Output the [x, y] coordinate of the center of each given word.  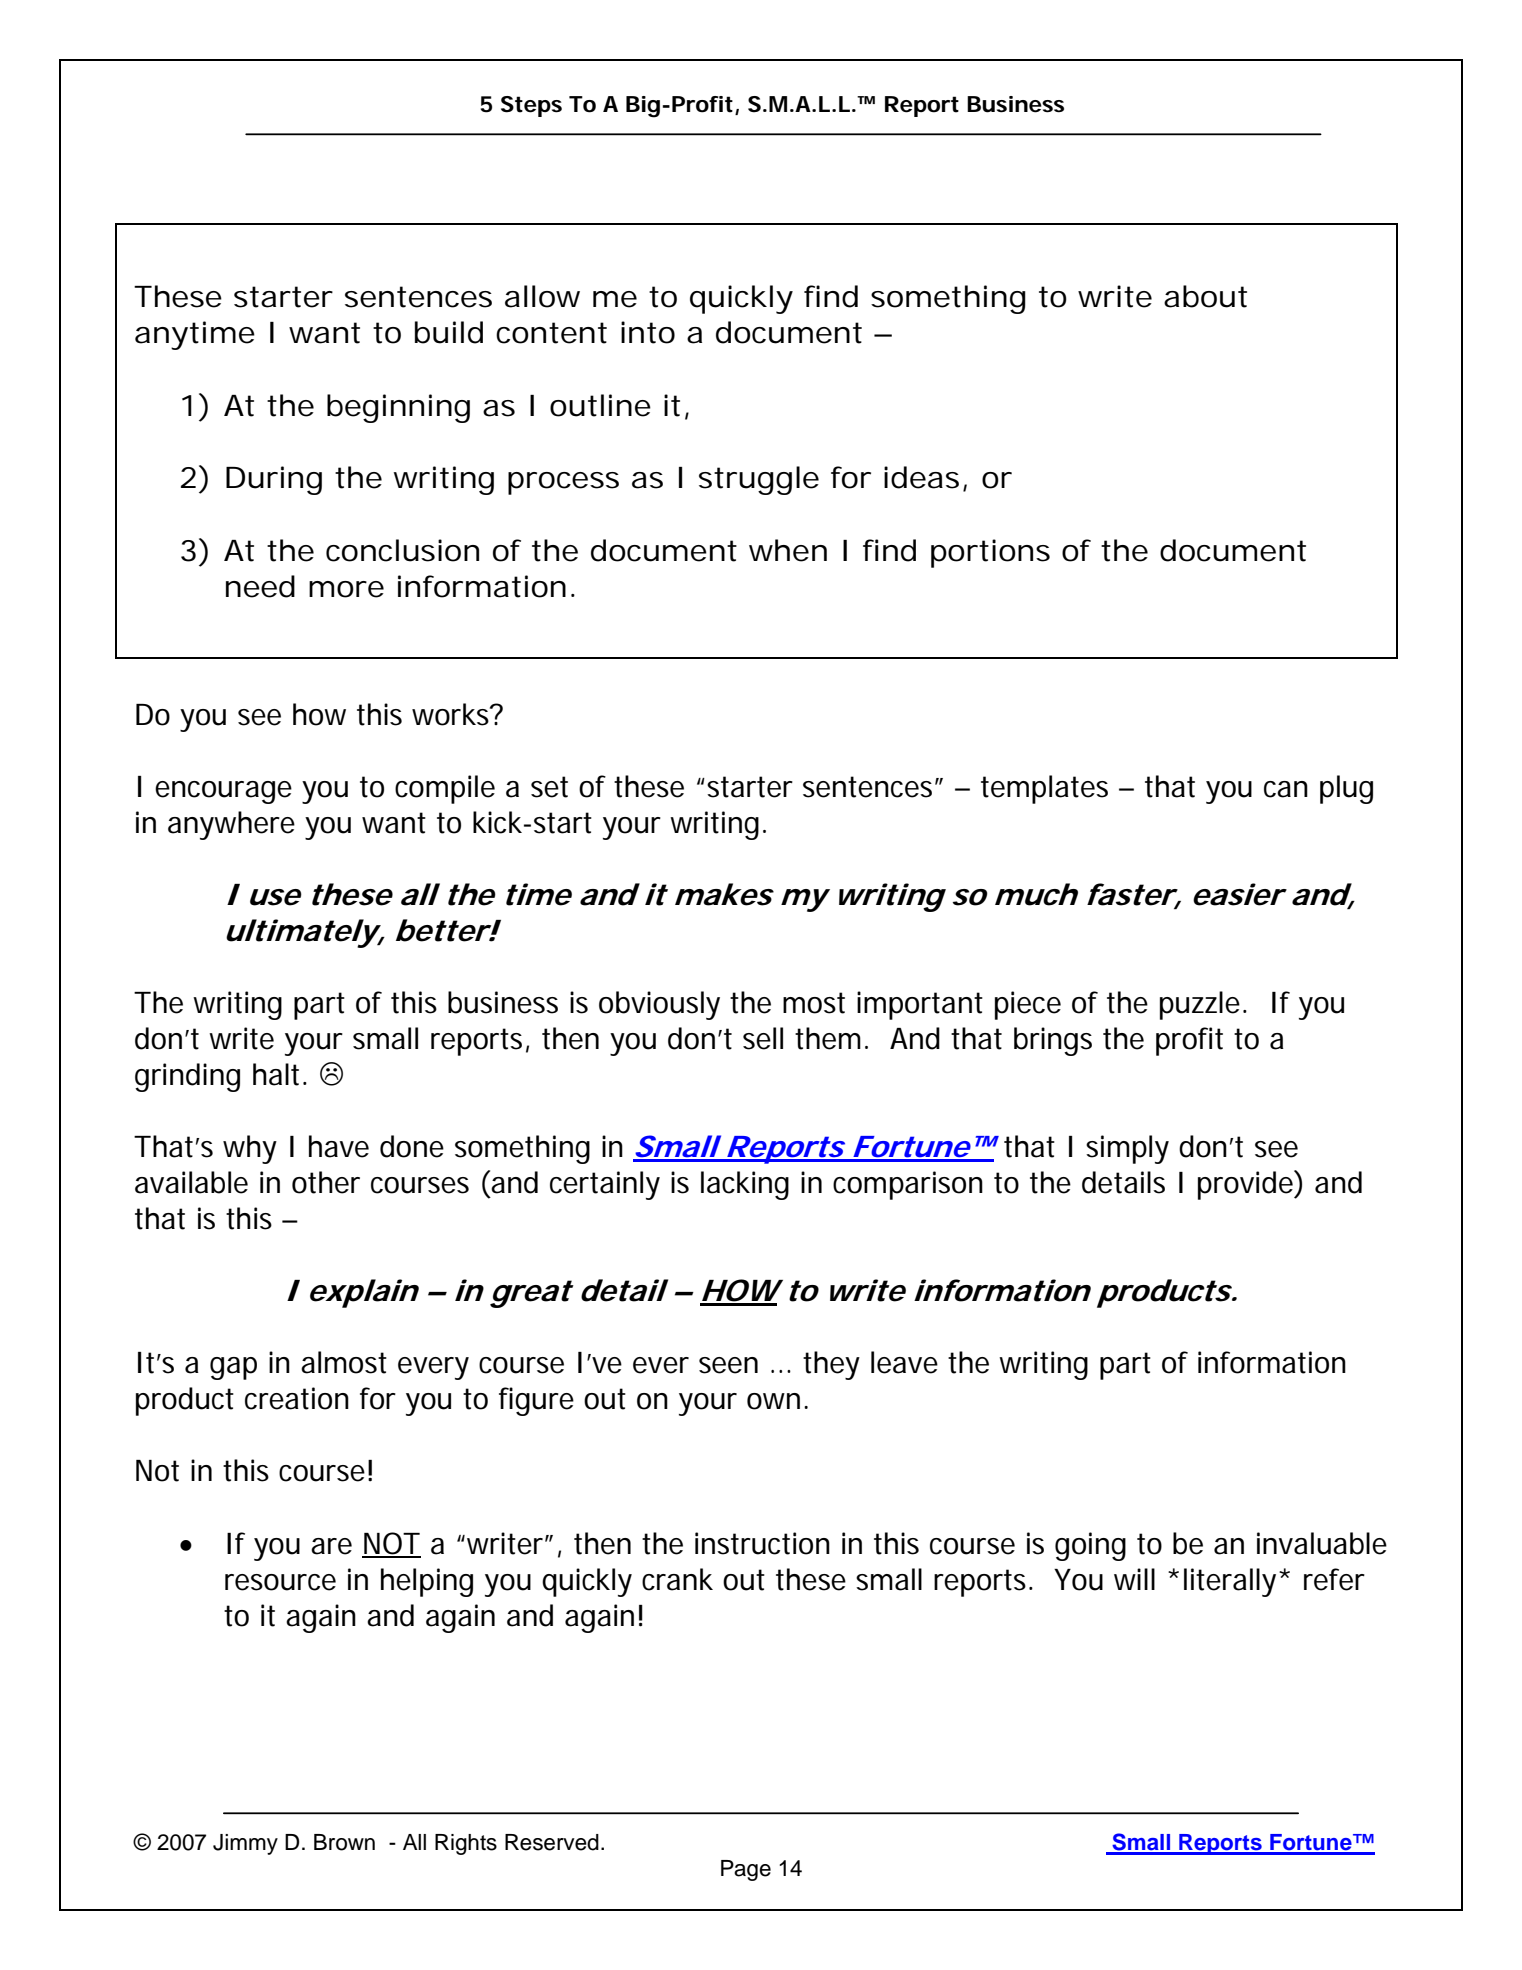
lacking [745, 1185]
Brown [344, 1842]
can [1286, 789]
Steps [531, 106]
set [549, 787]
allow [542, 296]
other [326, 1182]
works [451, 714]
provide [1245, 1185]
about [1205, 296]
